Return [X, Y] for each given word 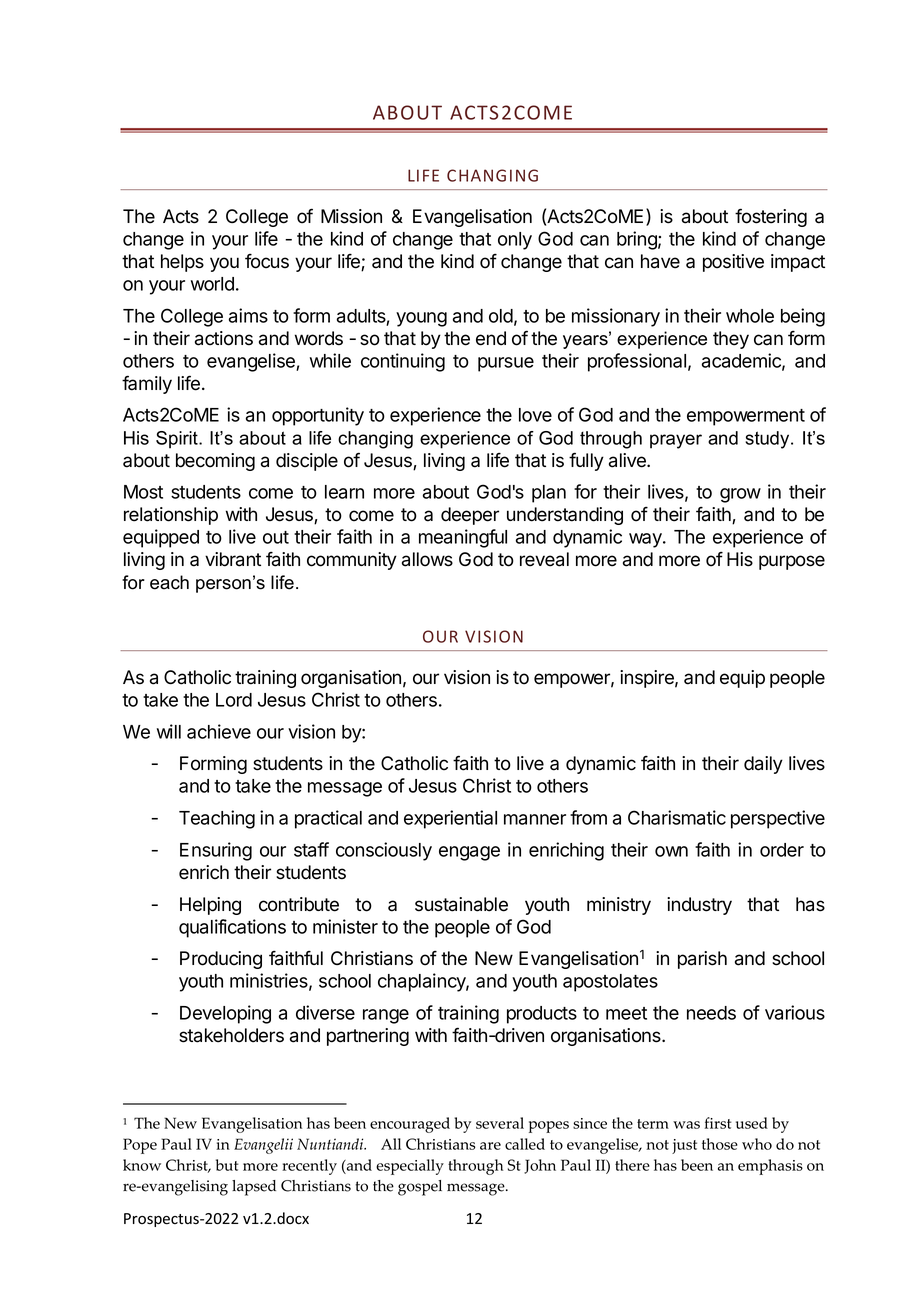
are [490, 1146]
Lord [234, 700]
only [515, 241]
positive [733, 263]
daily [763, 765]
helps [182, 263]
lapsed [254, 1188]
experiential [450, 819]
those [720, 1144]
